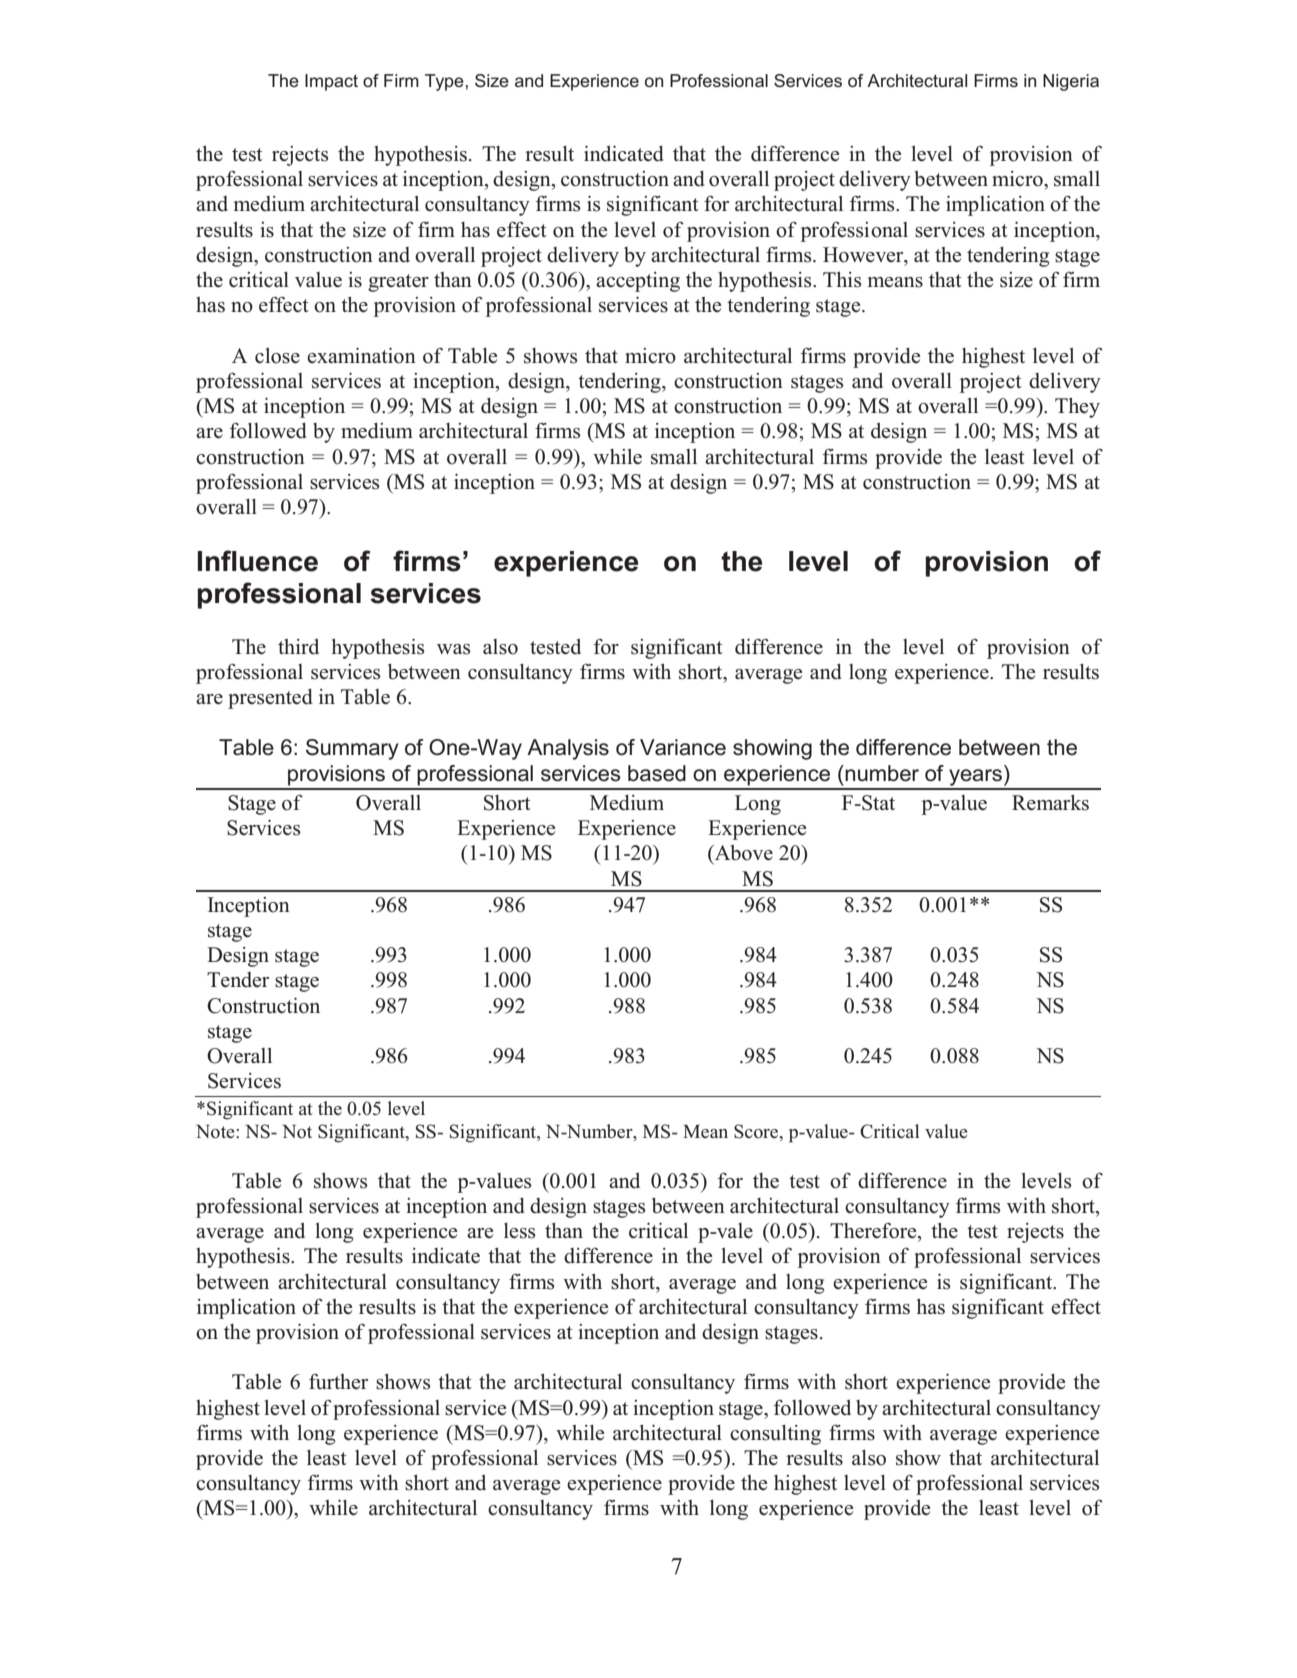 The image size is (1297, 1678). I want to click on Therefore, so click(874, 1231).
